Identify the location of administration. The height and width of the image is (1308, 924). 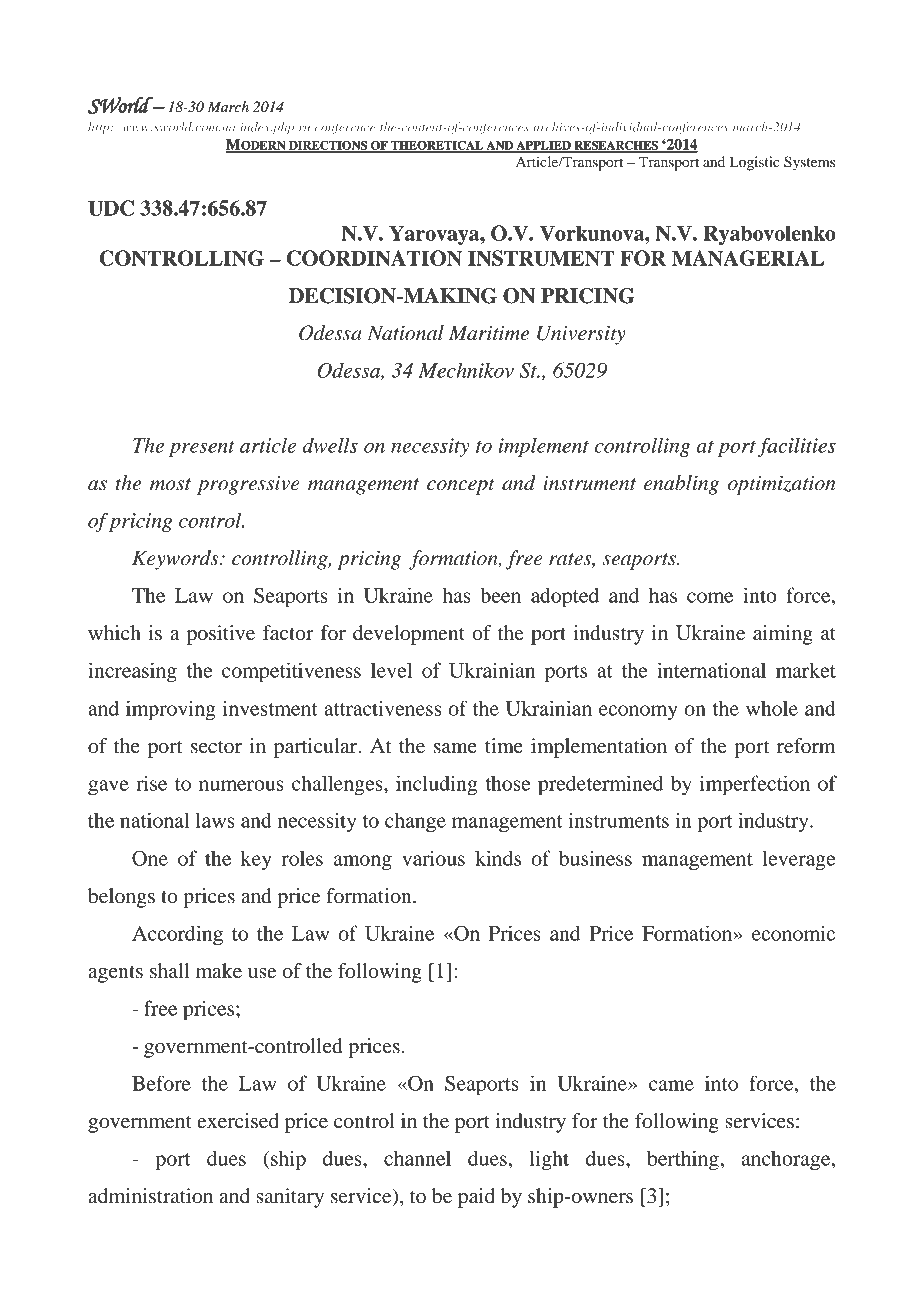
(150, 1196).
